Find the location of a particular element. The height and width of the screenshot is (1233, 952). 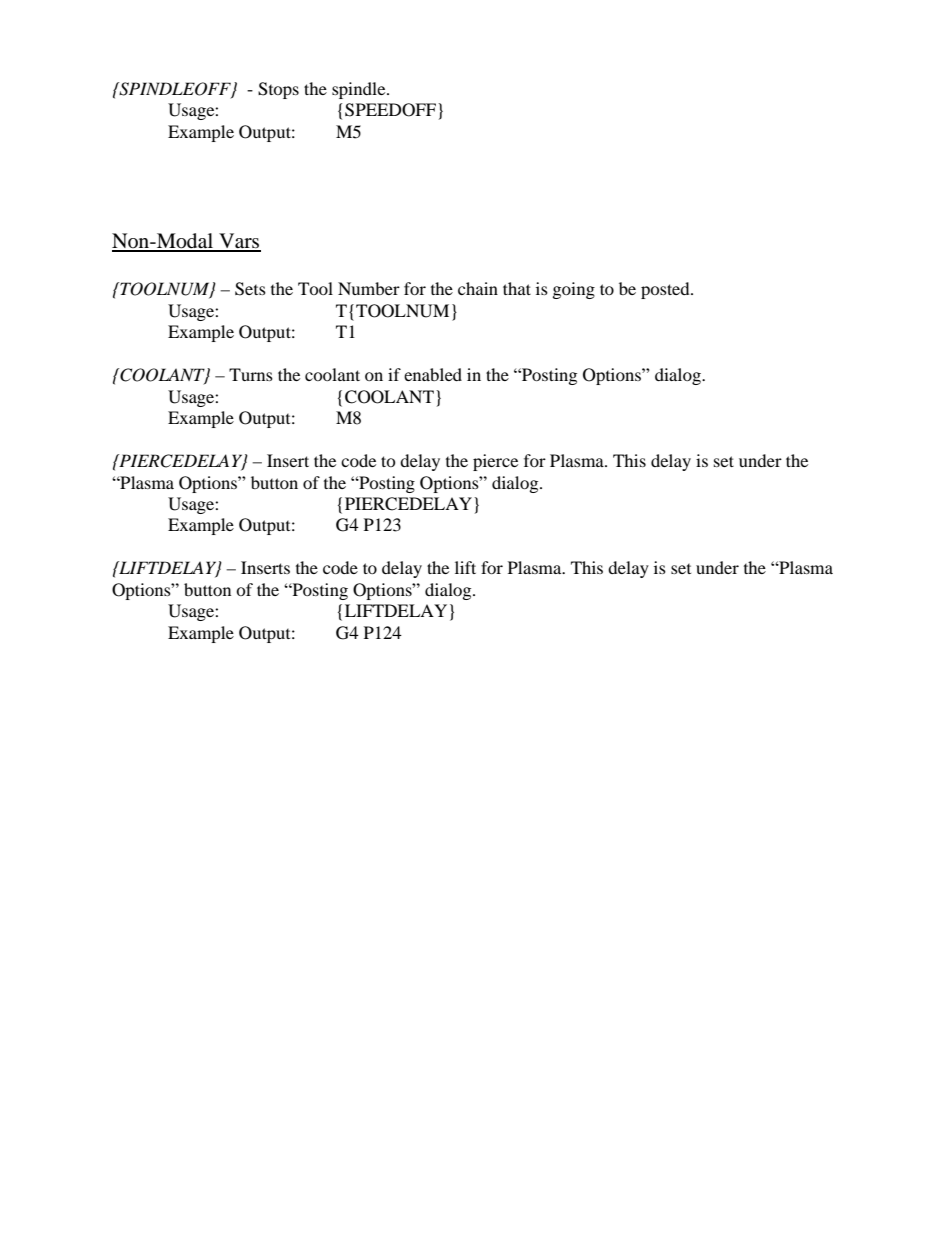

going is located at coordinates (574, 290).
